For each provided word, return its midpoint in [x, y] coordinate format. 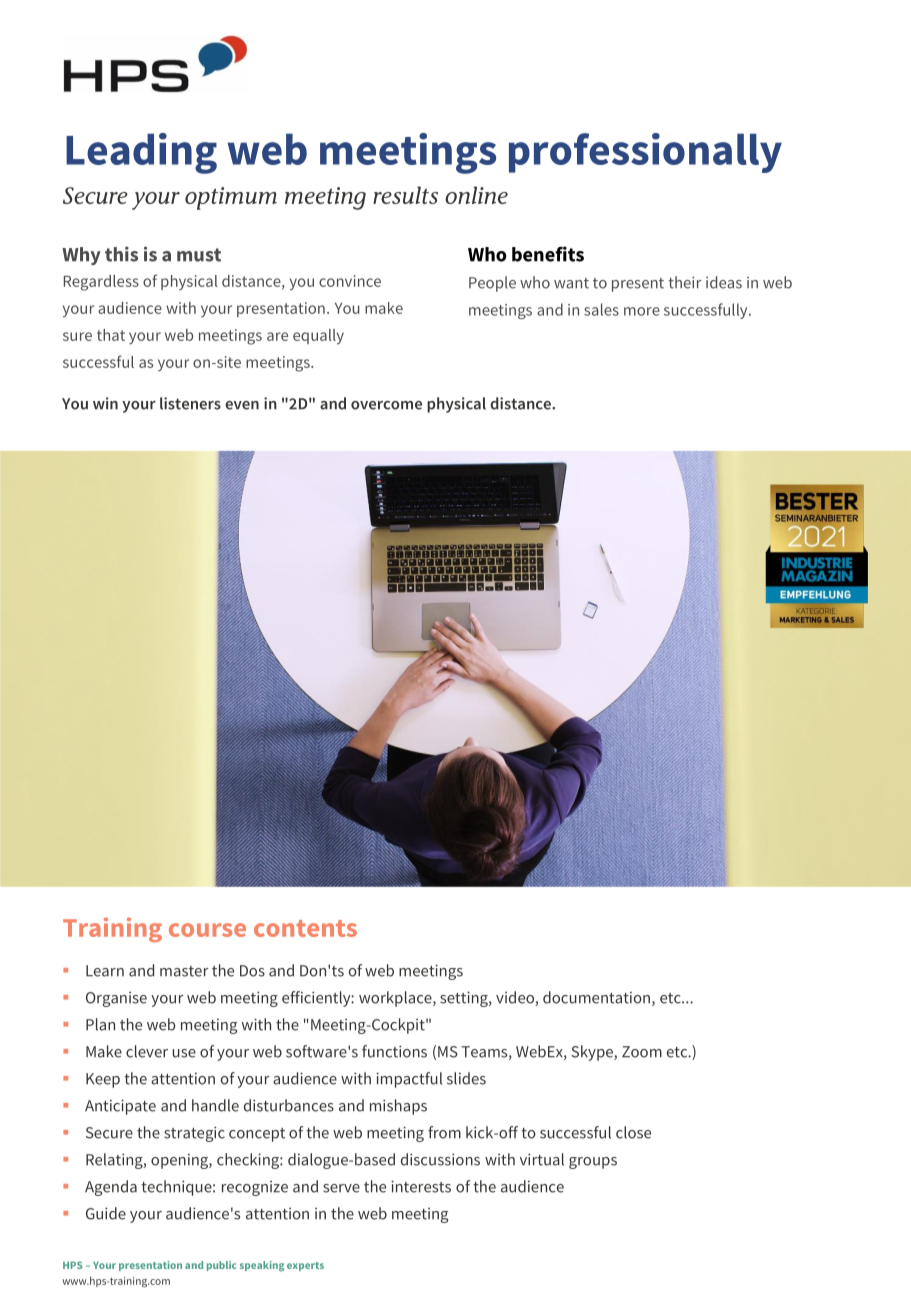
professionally [645, 153]
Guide [106, 1213]
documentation [596, 997]
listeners [190, 403]
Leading [141, 153]
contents [305, 928]
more [642, 311]
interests [421, 1186]
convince [350, 281]
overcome [386, 405]
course [207, 930]
